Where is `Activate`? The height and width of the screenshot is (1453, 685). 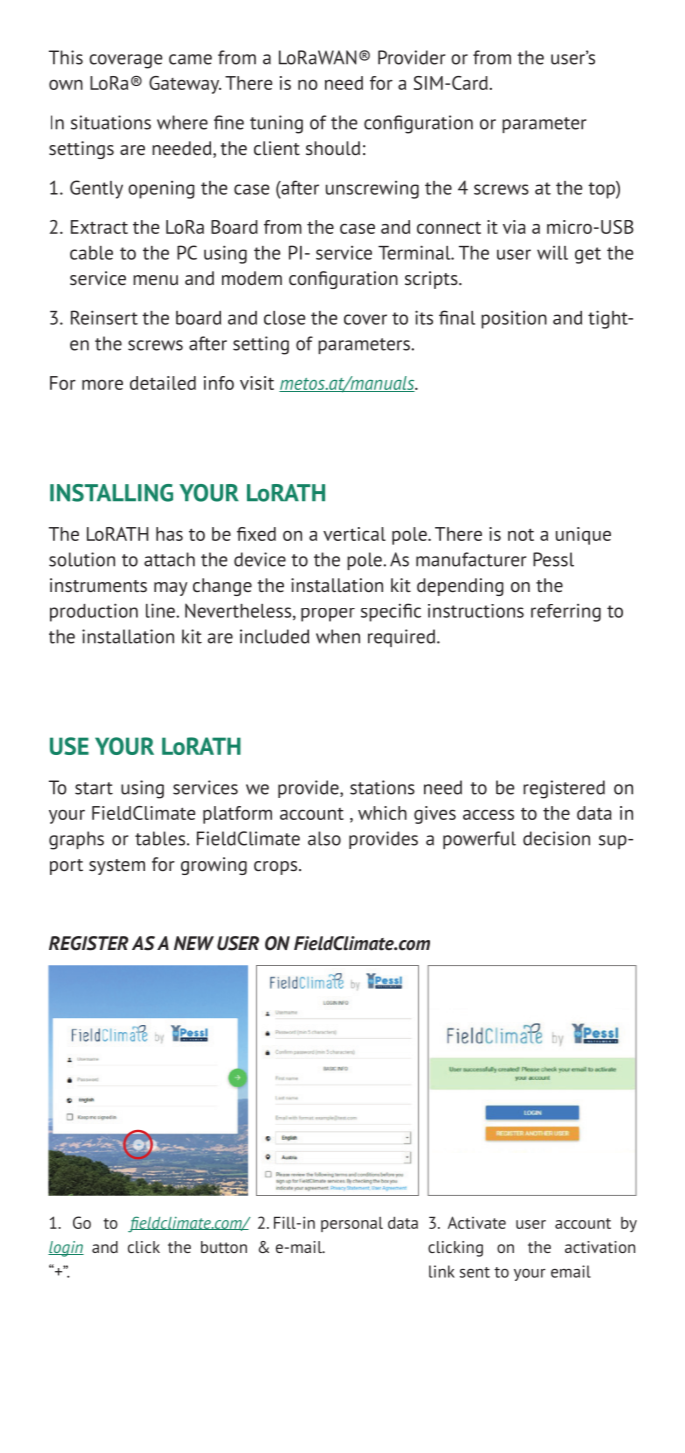
Activate is located at coordinates (477, 1222).
